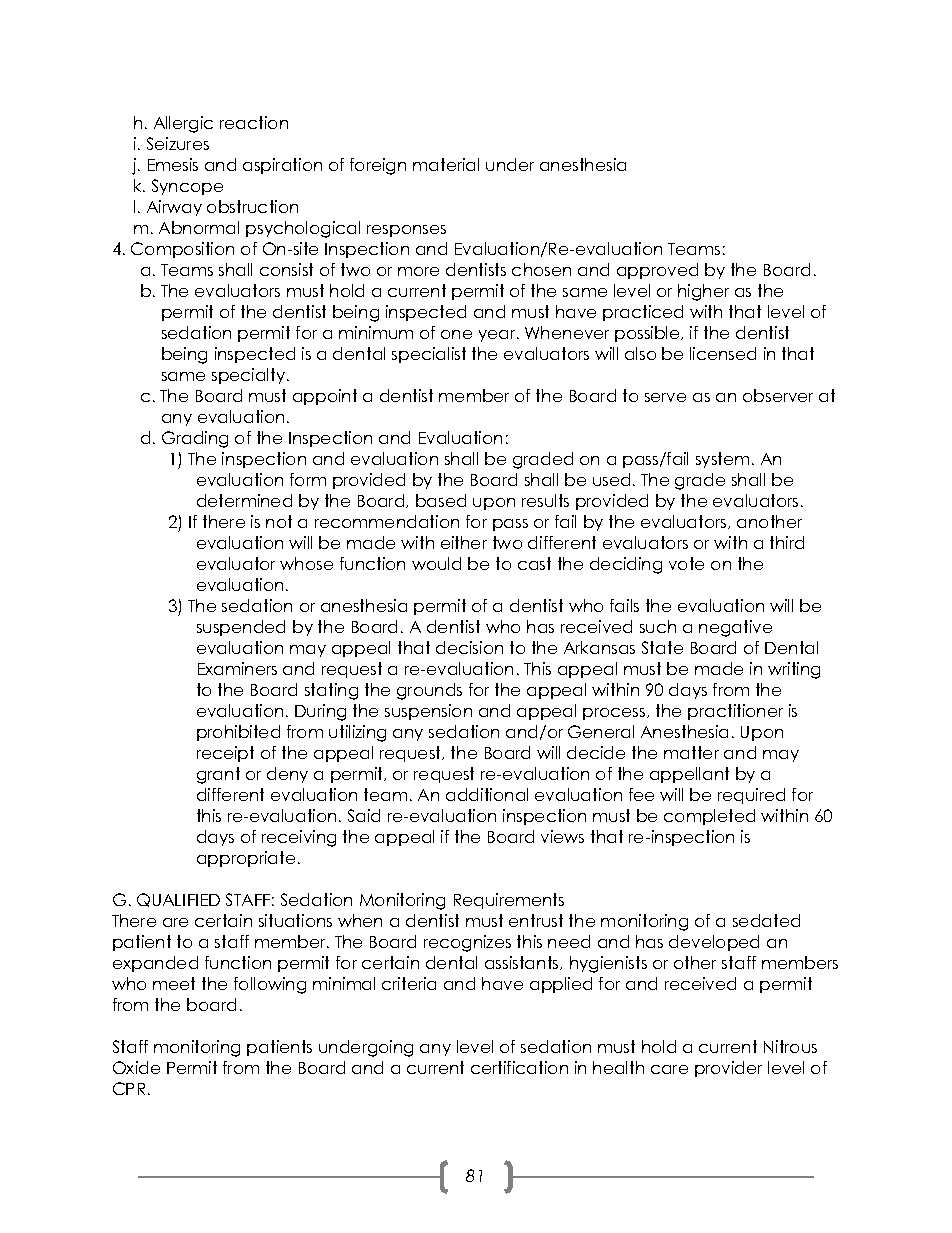 The height and width of the screenshot is (1233, 952). I want to click on system, so click(722, 460).
